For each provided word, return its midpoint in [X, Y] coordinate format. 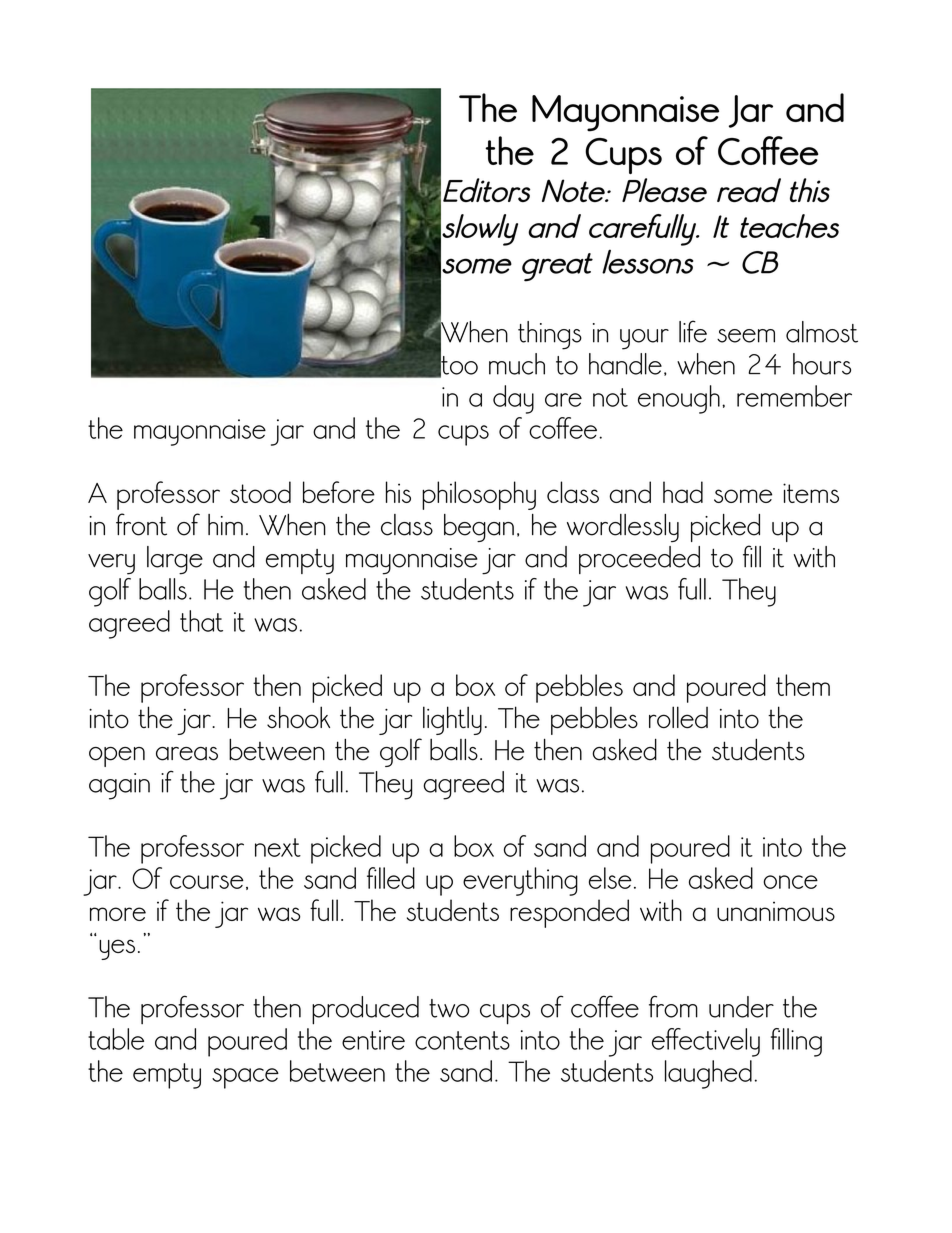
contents [462, 1040]
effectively [706, 1042]
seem [746, 336]
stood [260, 492]
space [245, 1078]
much [517, 364]
